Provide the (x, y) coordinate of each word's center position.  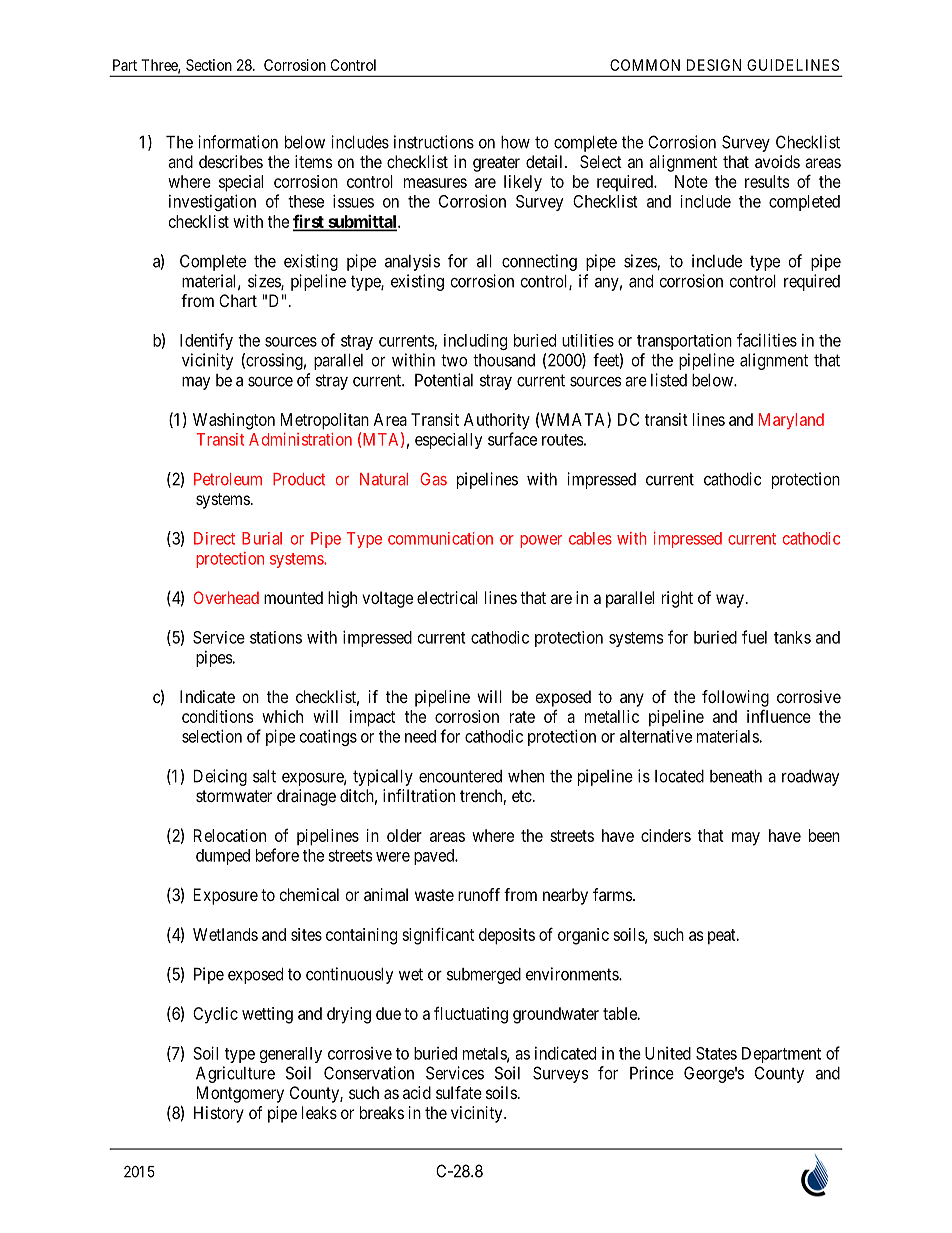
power (541, 541)
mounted (293, 597)
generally (291, 1055)
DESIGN (714, 65)
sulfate (459, 1092)
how (515, 142)
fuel (754, 637)
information (238, 142)
